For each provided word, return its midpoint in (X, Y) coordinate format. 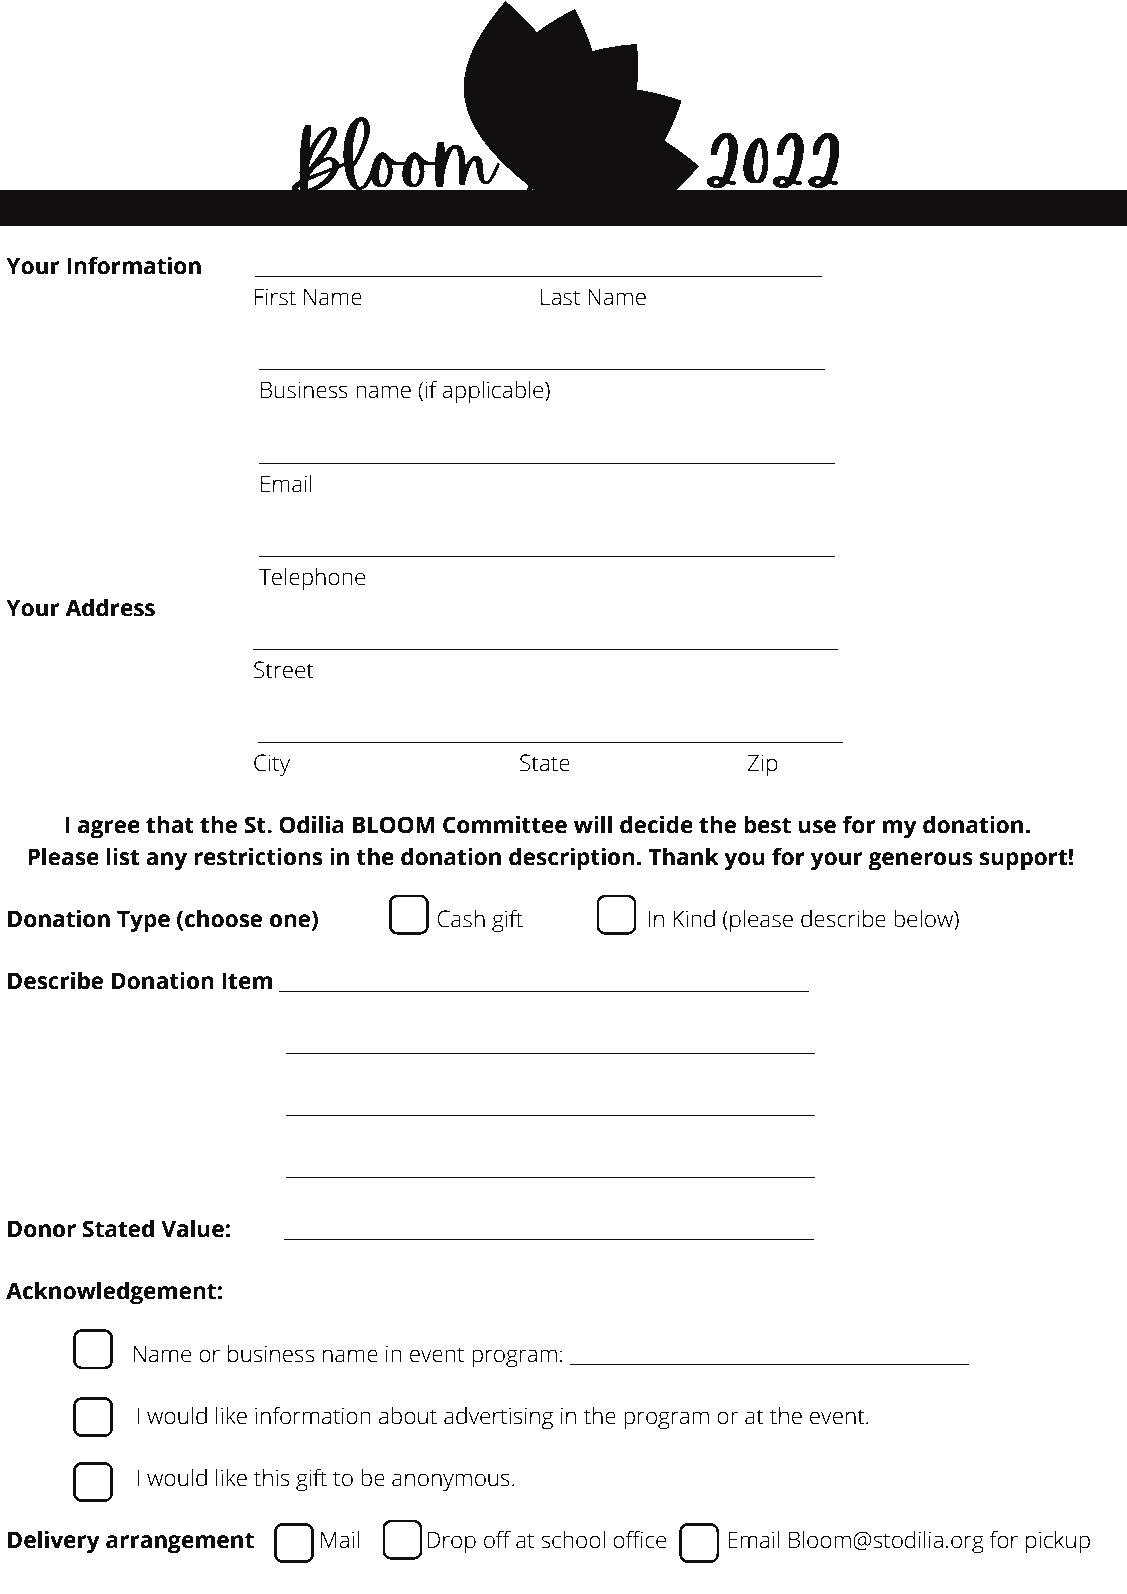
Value (192, 1228)
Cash (461, 918)
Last (560, 297)
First (275, 297)
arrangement (180, 1543)
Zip (762, 765)
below (924, 918)
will (593, 824)
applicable (494, 392)
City (272, 765)
